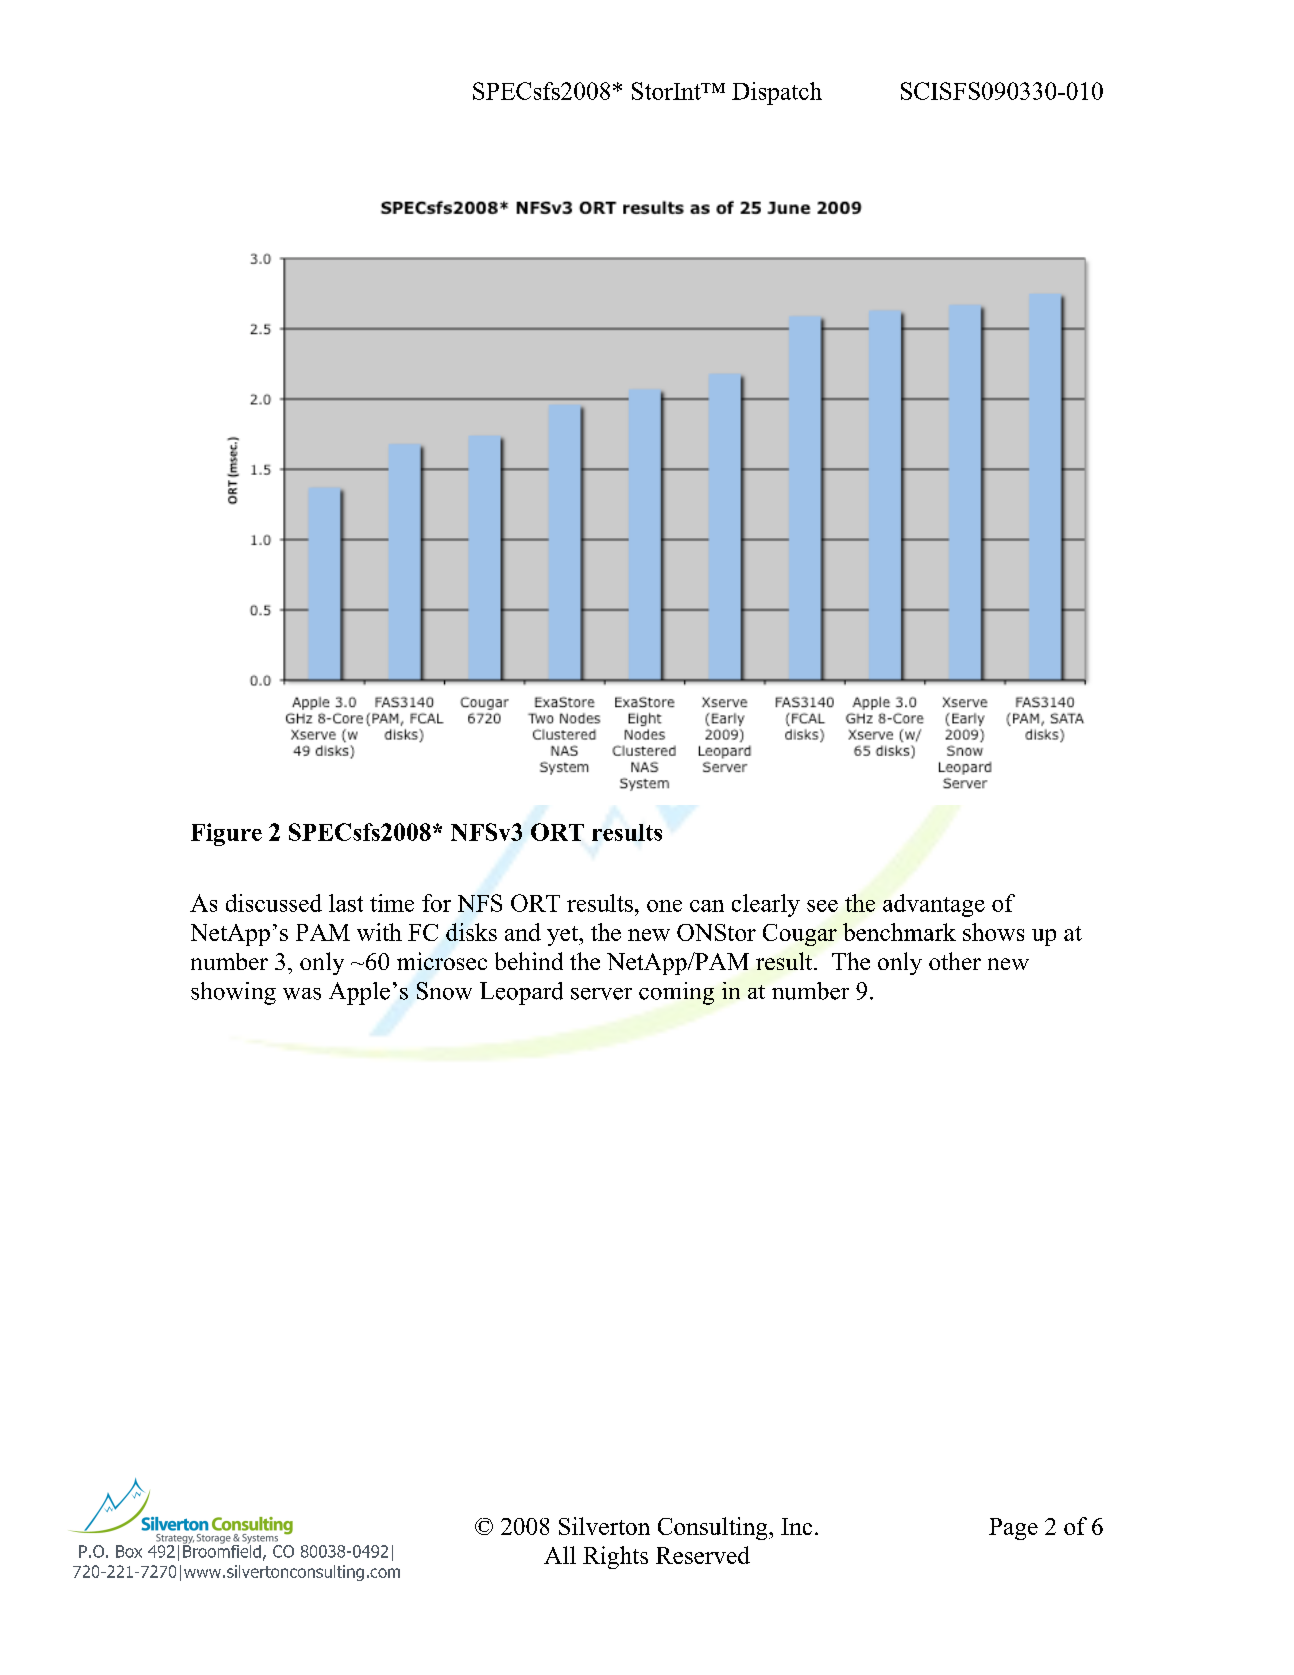 Image resolution: width=1294 pixels, height=1675 pixels. What do you see at coordinates (129, 1551) in the screenshot?
I see `Box` at bounding box center [129, 1551].
